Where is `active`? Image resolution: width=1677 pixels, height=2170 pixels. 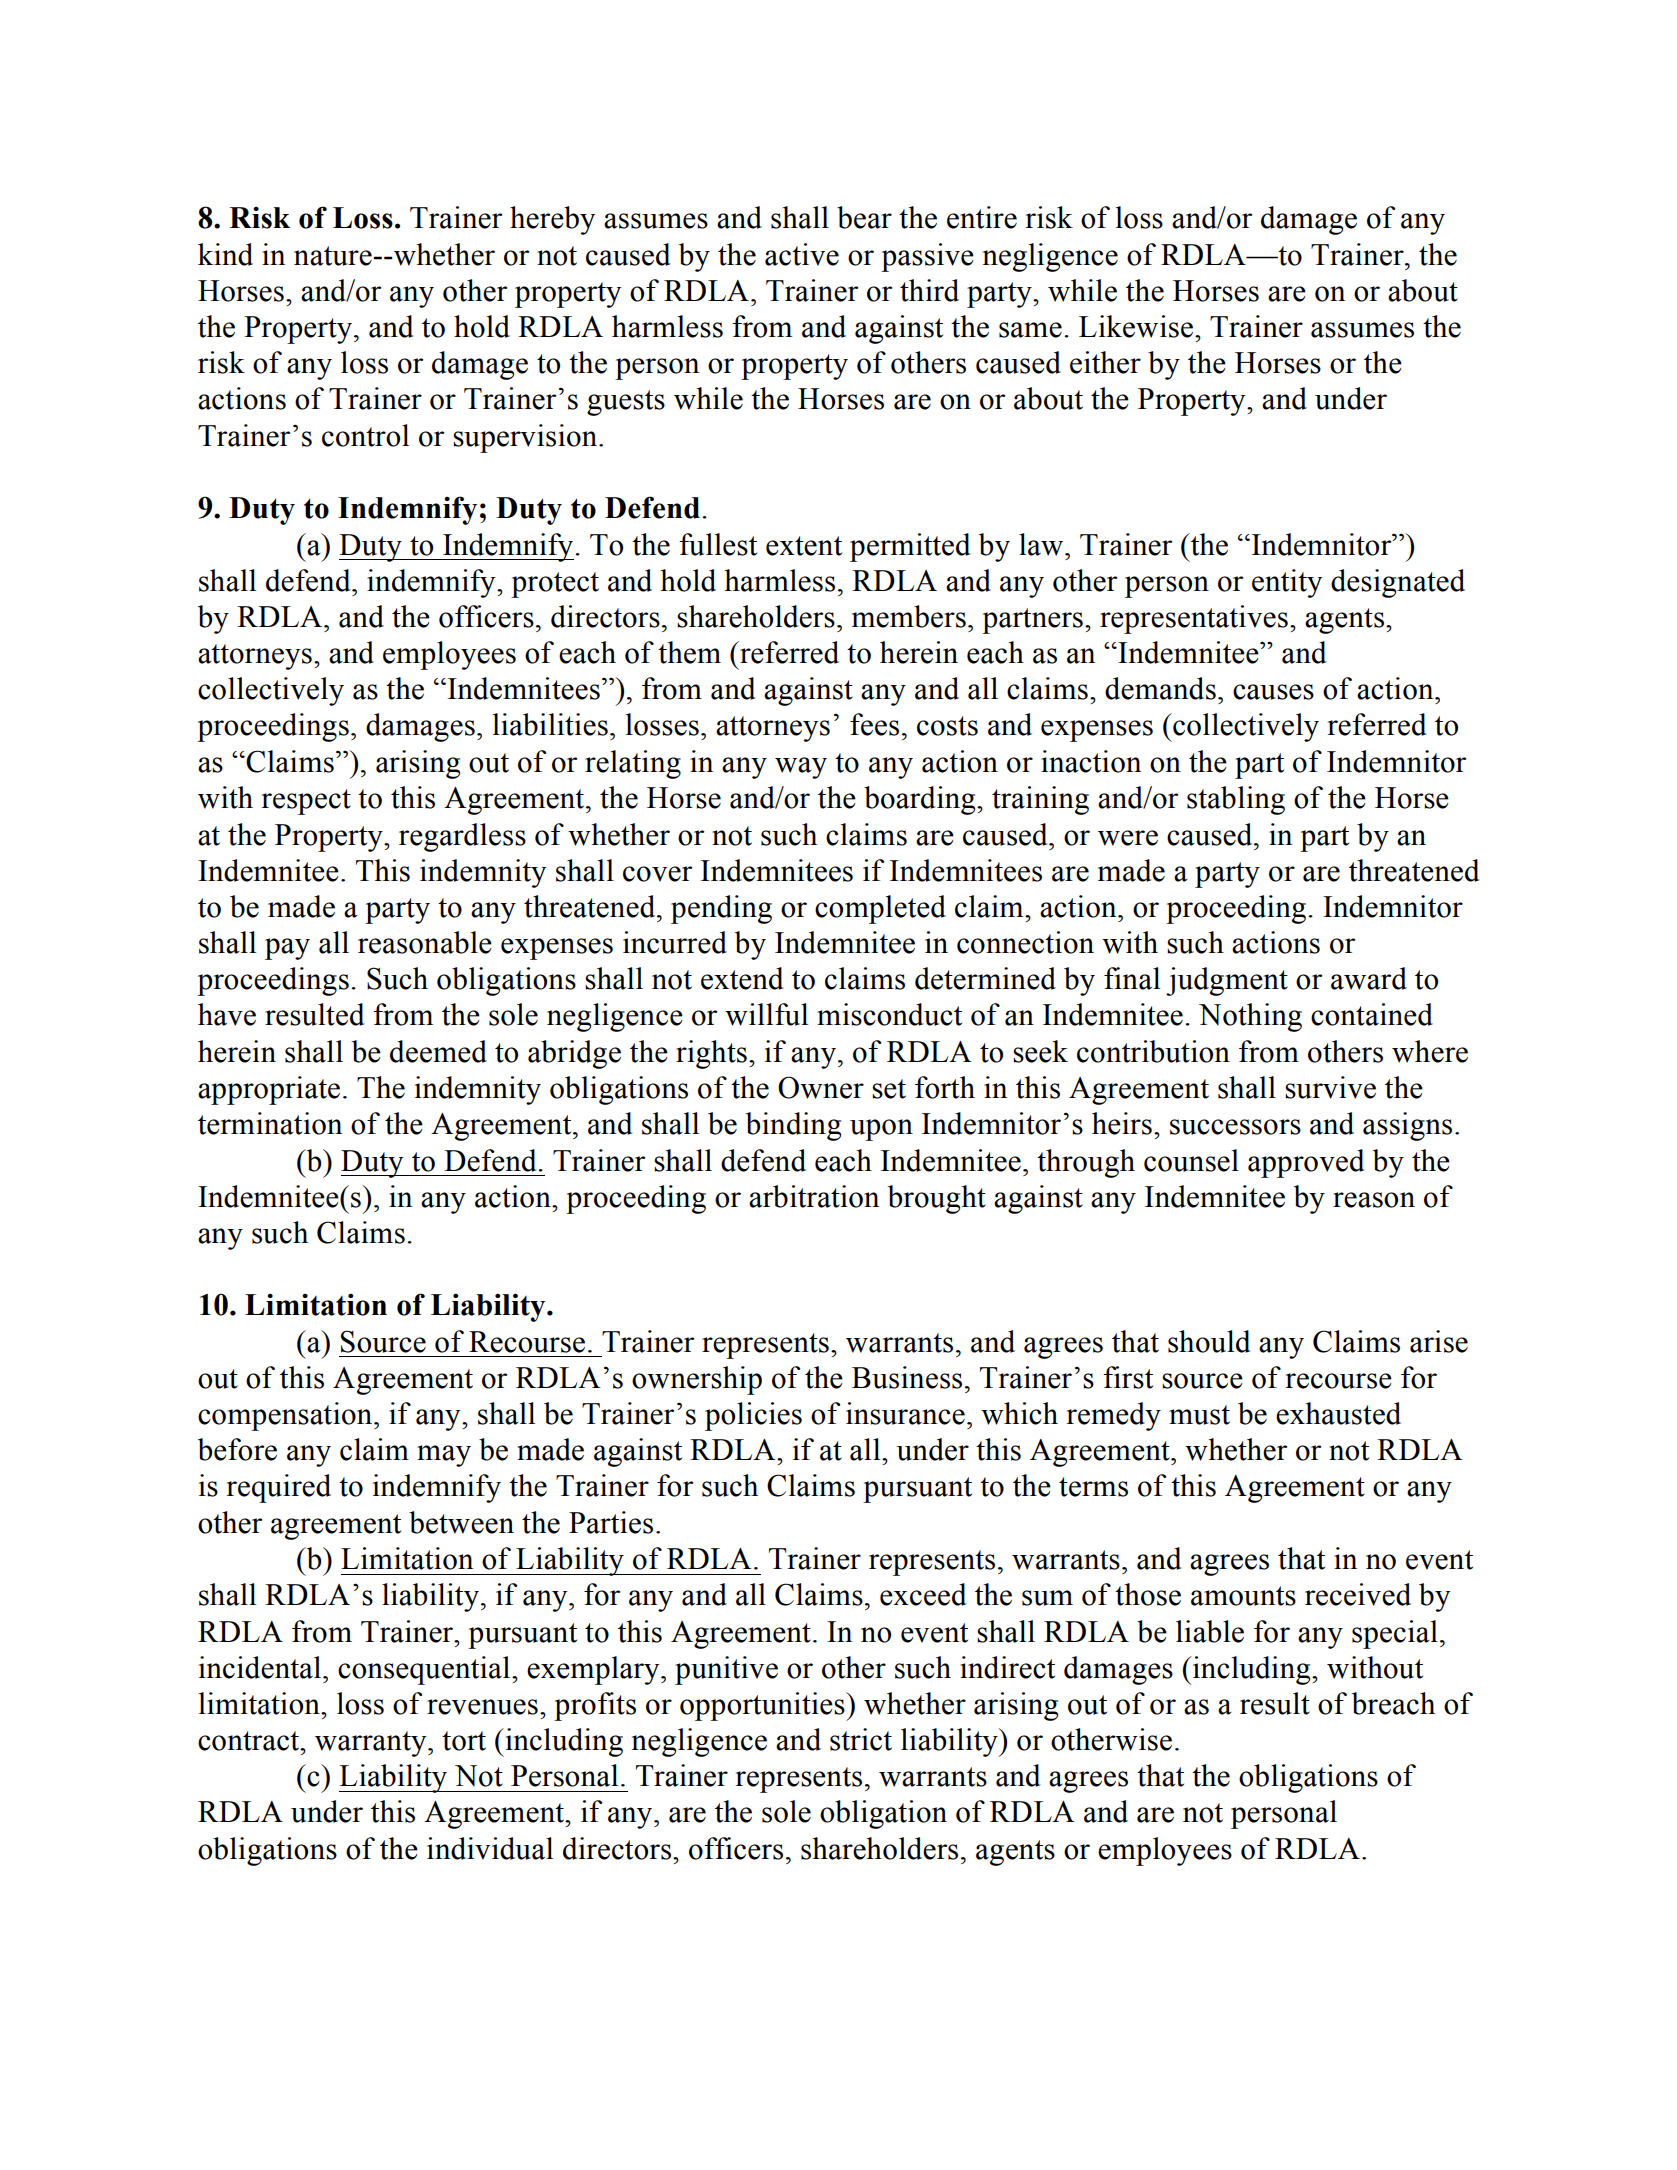 active is located at coordinates (802, 254).
